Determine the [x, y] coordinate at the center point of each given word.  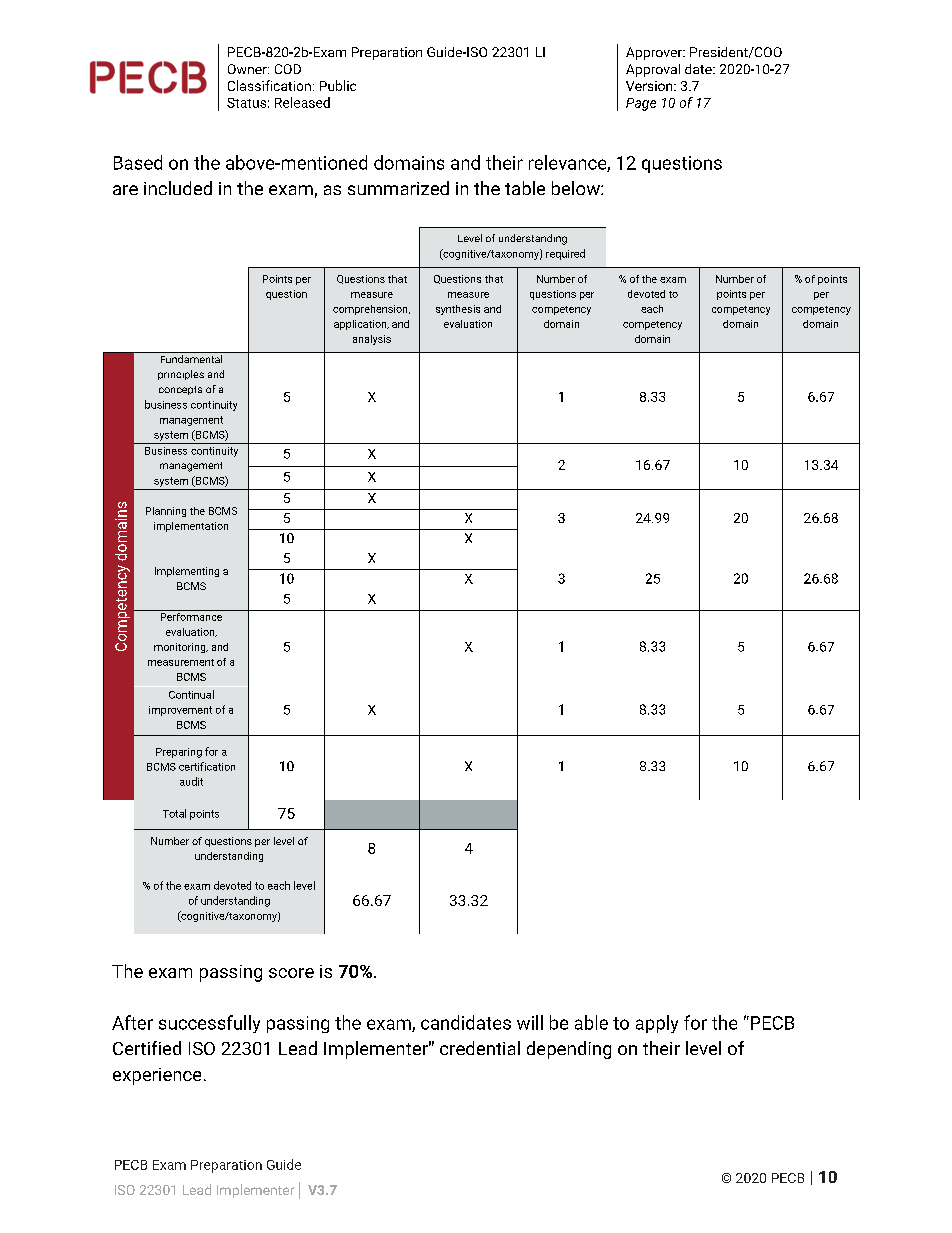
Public [338, 85]
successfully [209, 1024]
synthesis [458, 310]
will [530, 1022]
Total [174, 813]
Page [641, 104]
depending [569, 1050]
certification [207, 766]
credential [480, 1048]
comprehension [371, 310]
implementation [191, 527]
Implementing [187, 572]
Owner [248, 69]
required [565, 254]
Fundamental [191, 359]
